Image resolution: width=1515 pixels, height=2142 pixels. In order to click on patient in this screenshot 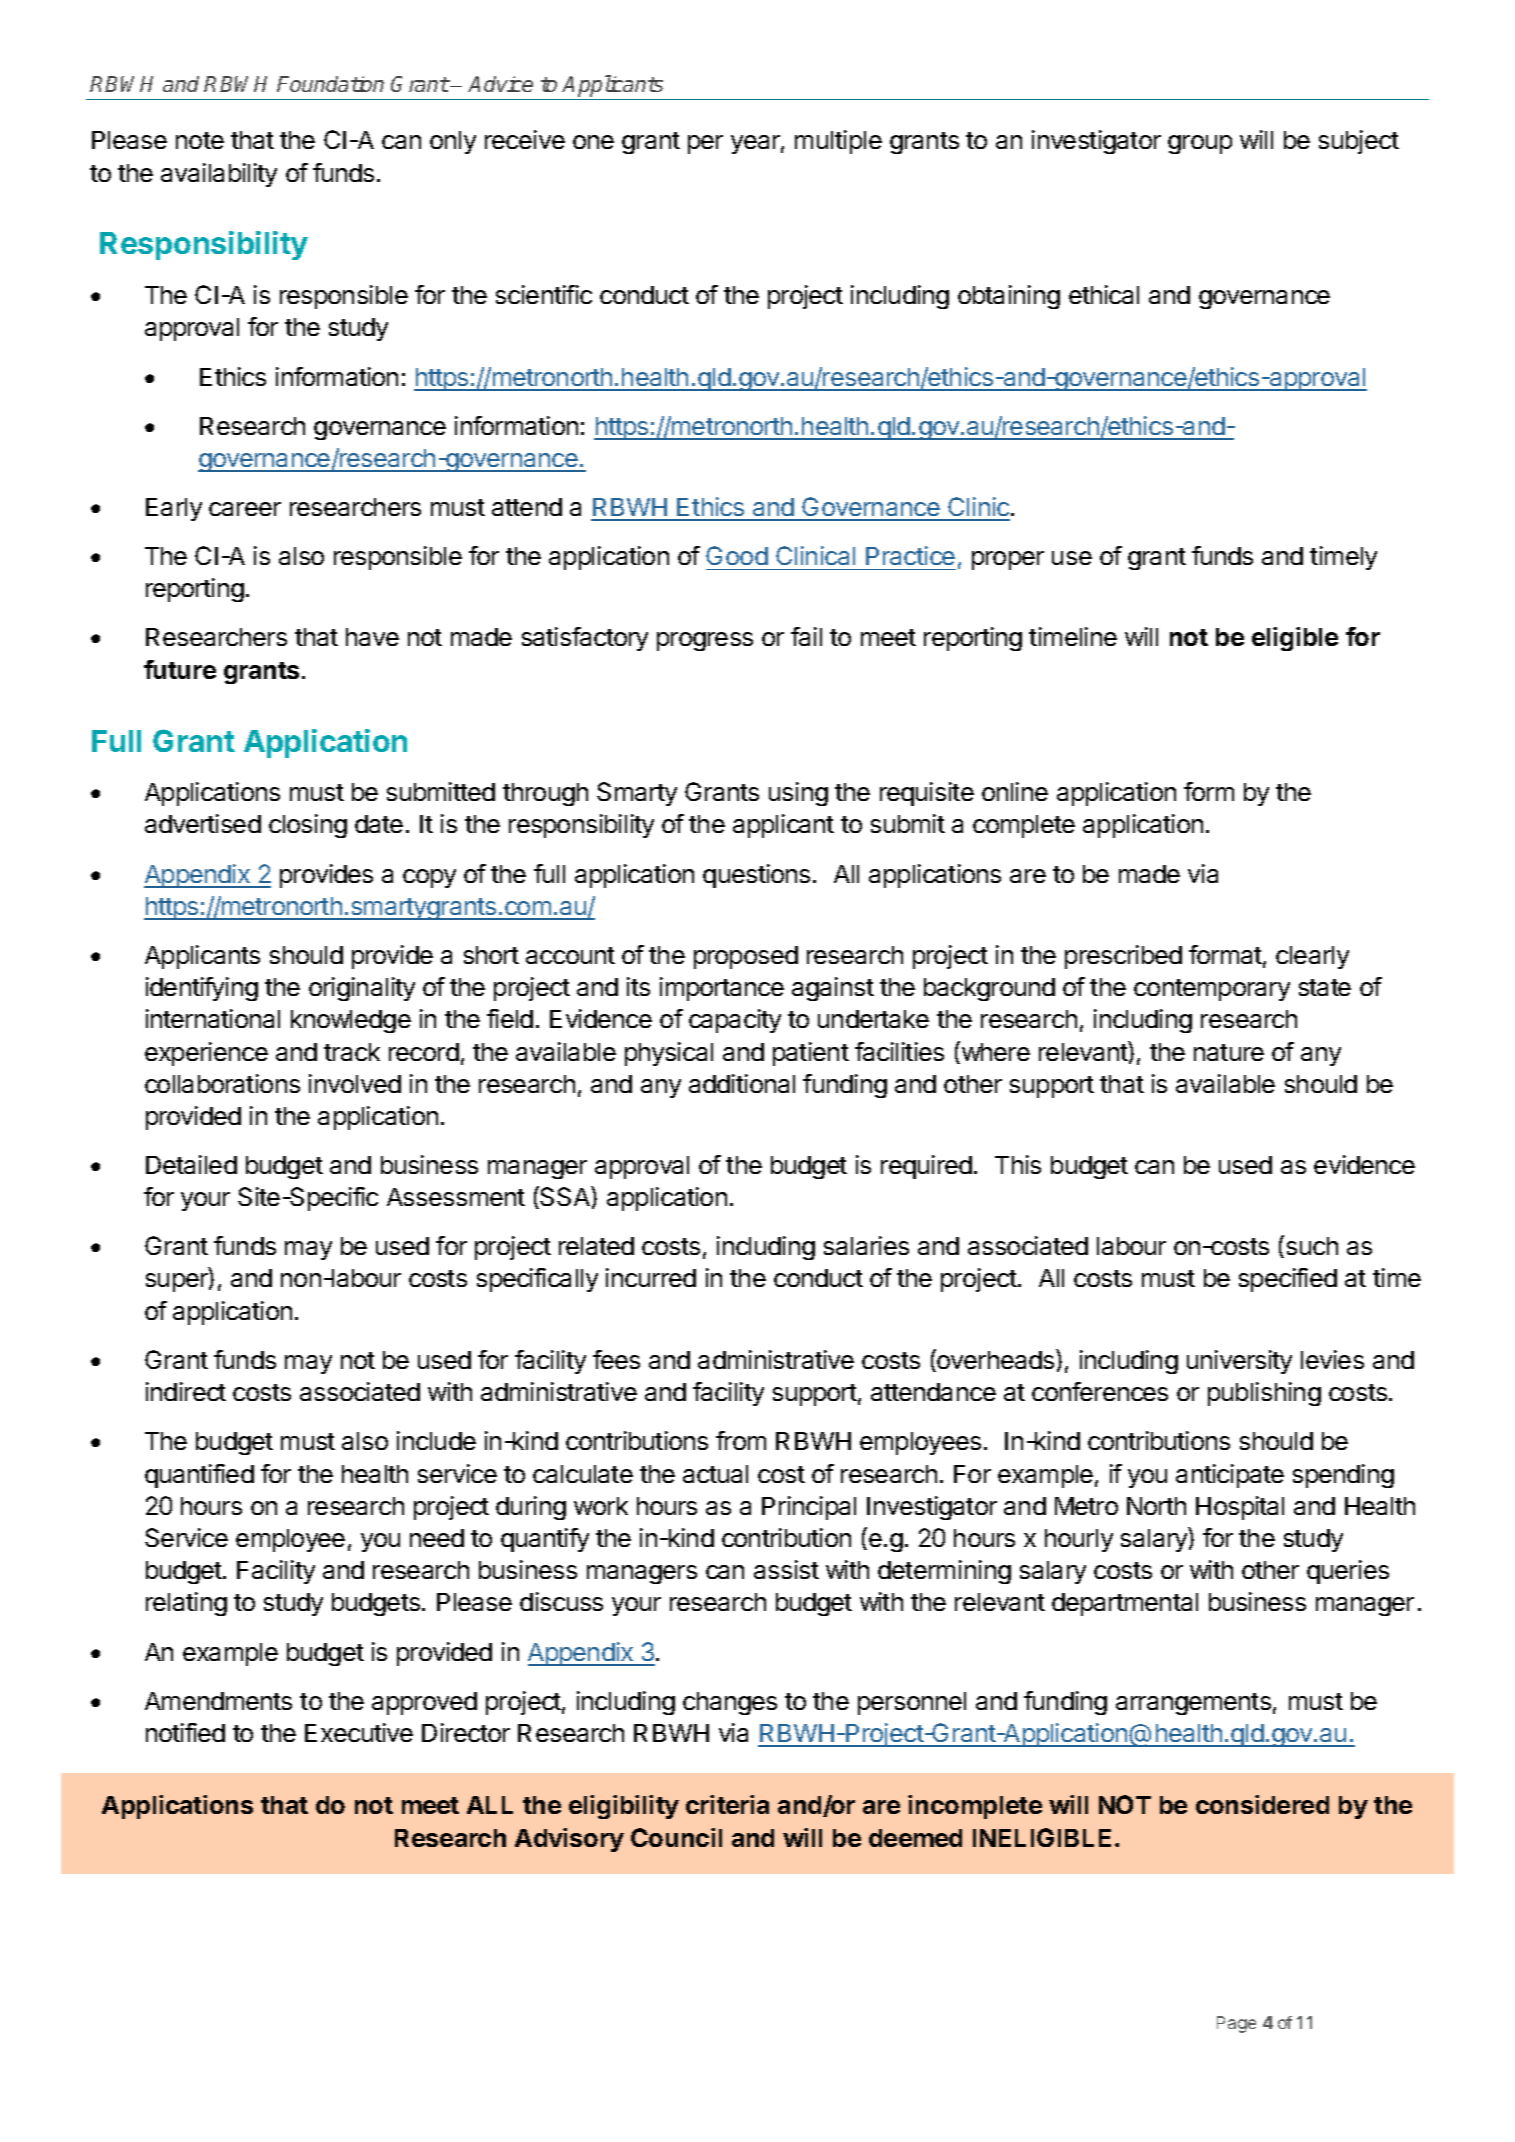, I will do `click(811, 1054)`.
